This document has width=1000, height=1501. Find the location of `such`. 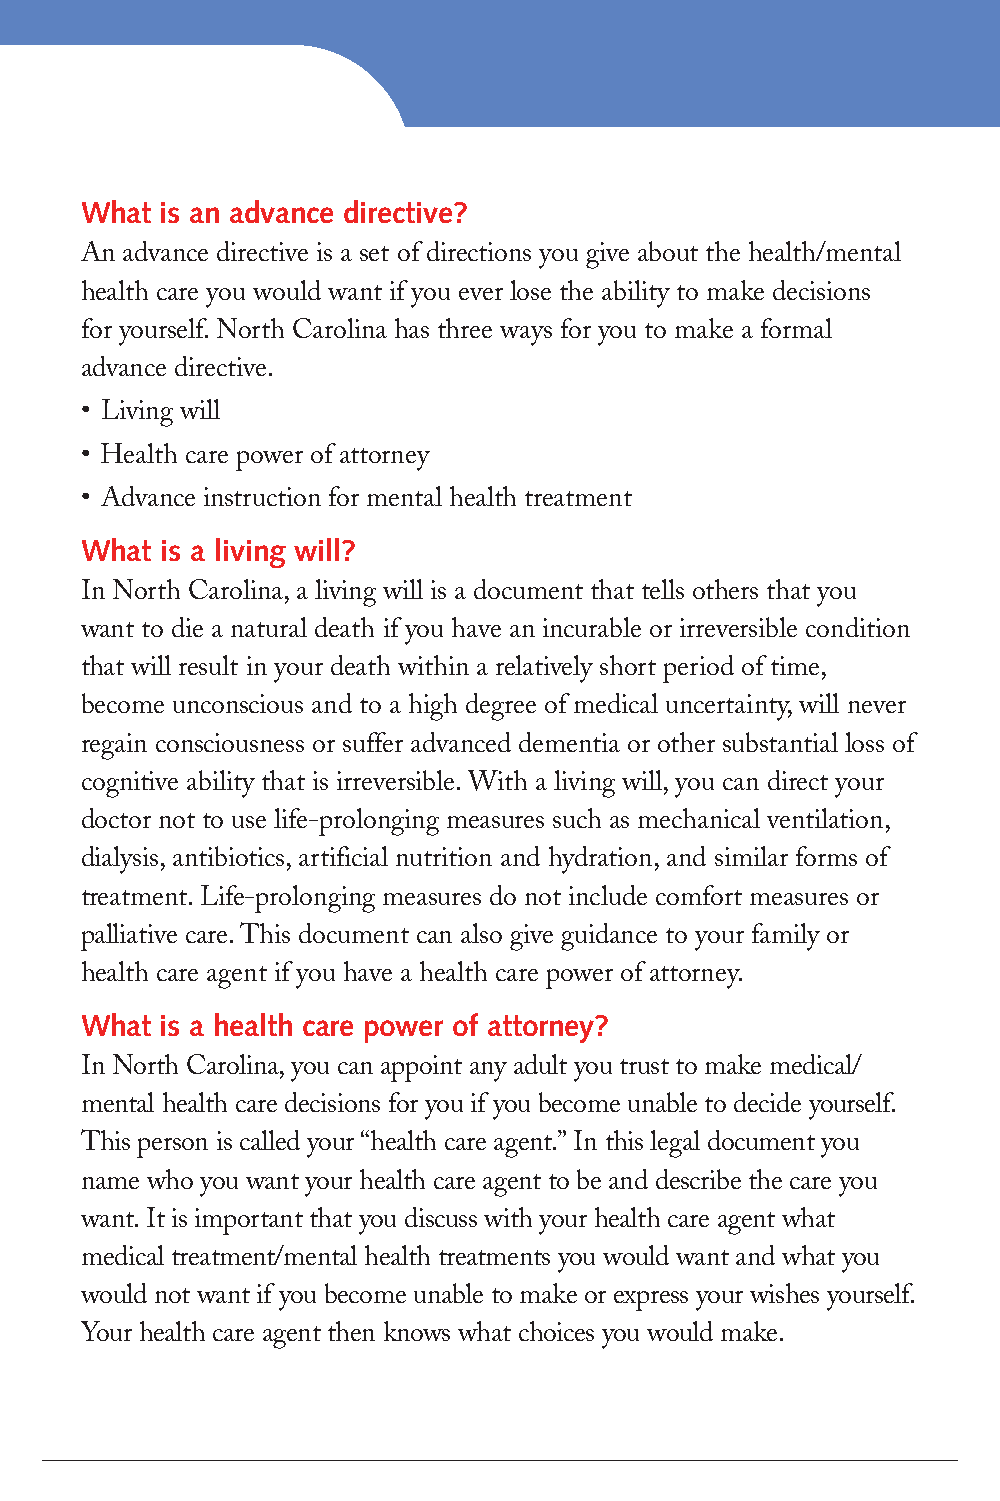

such is located at coordinates (577, 818).
